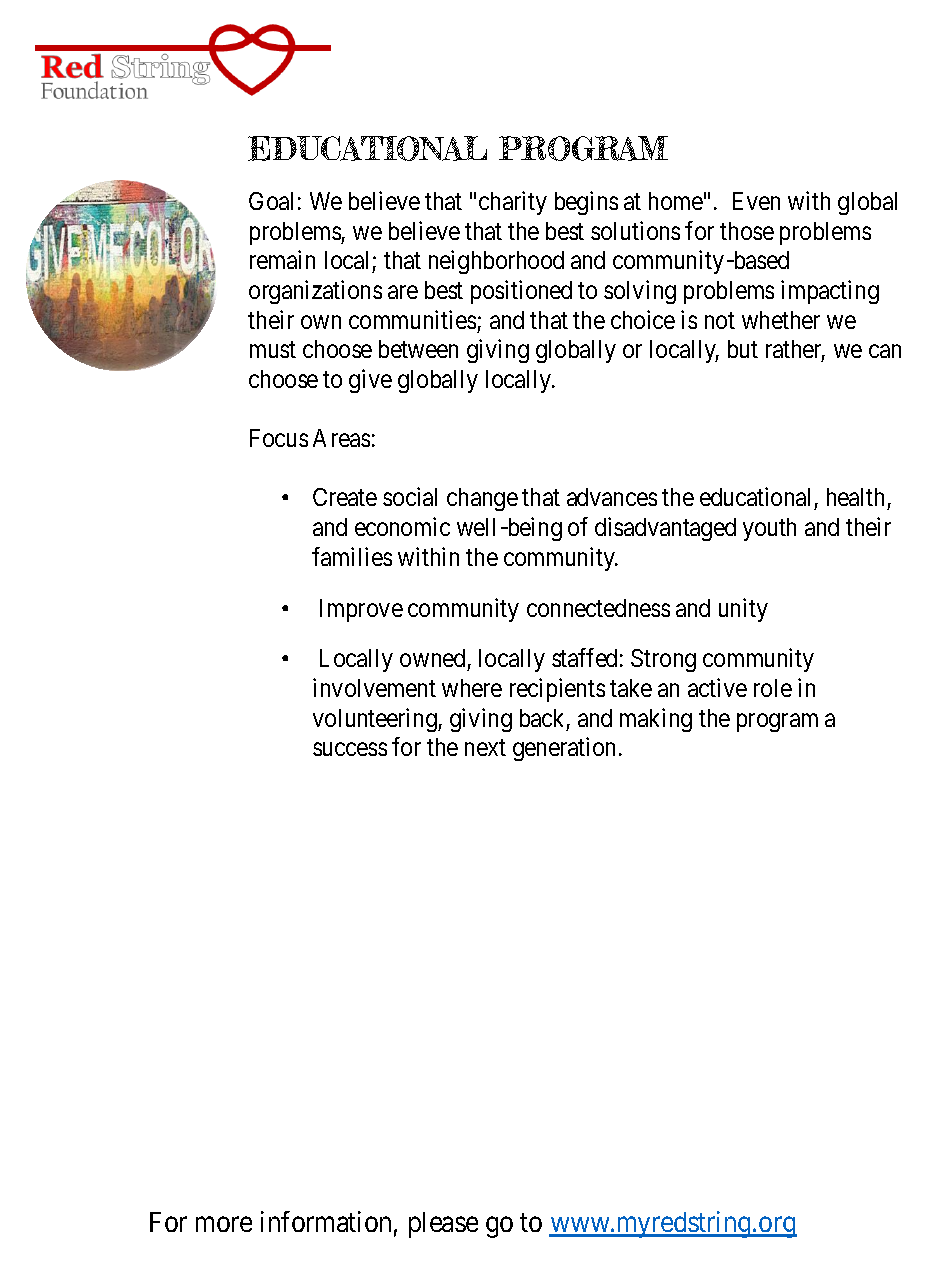 Image resolution: width=952 pixels, height=1270 pixels. Describe the element at coordinates (376, 720) in the page. I see `volunteering` at that location.
